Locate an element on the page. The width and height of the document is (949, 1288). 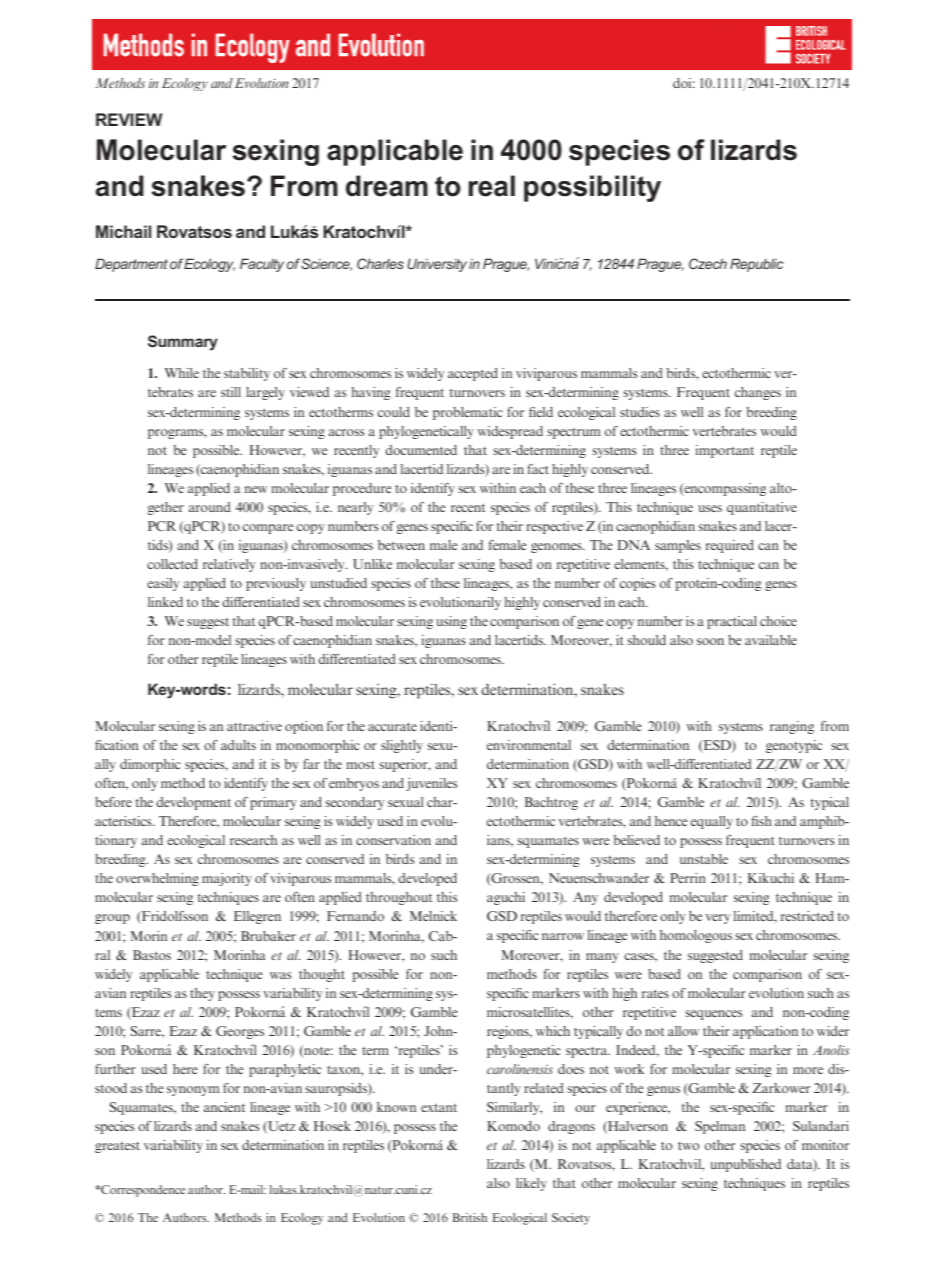
fish is located at coordinates (761, 821).
